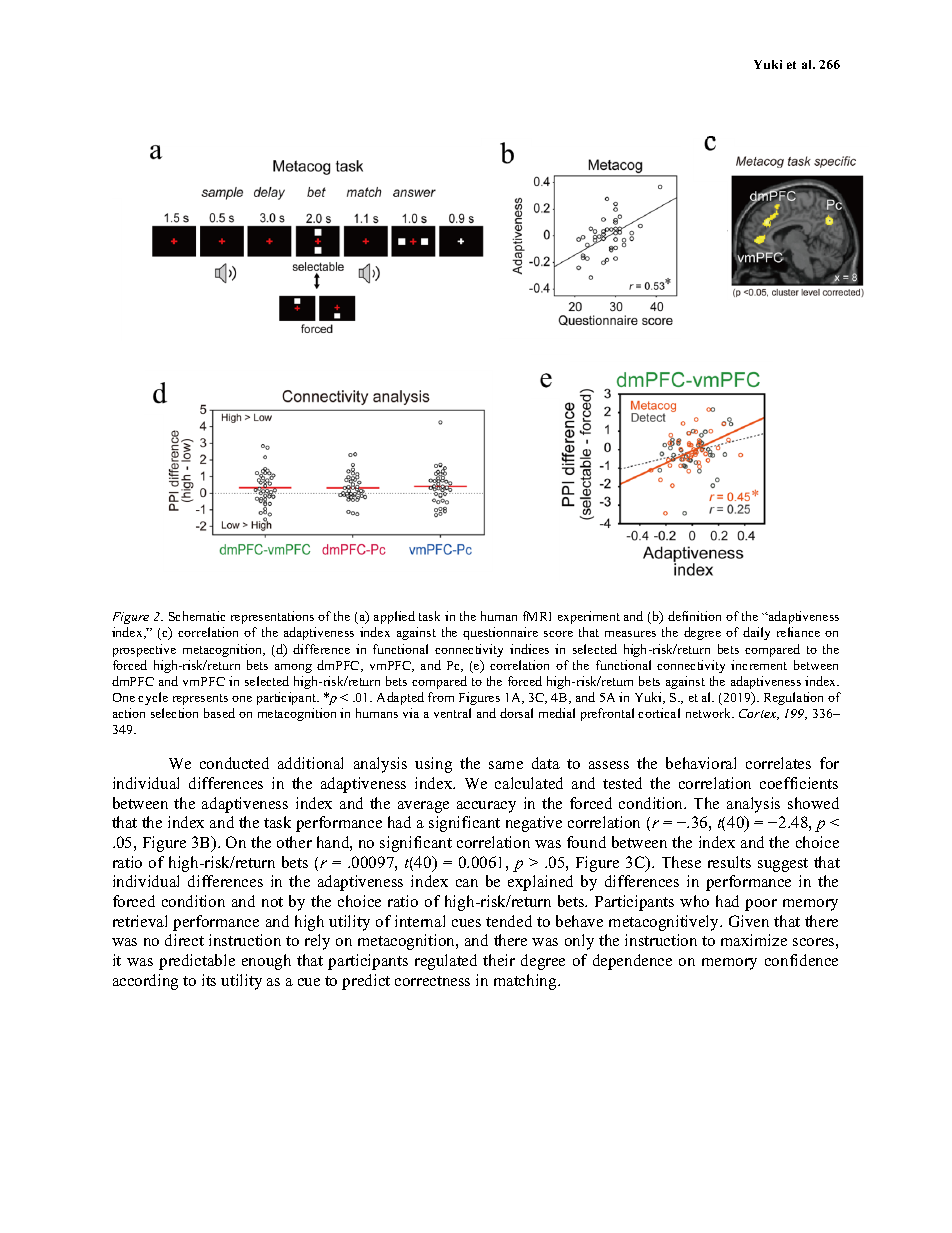 This page has width=952, height=1233. Describe the element at coordinates (506, 765) in the page. I see `same` at that location.
